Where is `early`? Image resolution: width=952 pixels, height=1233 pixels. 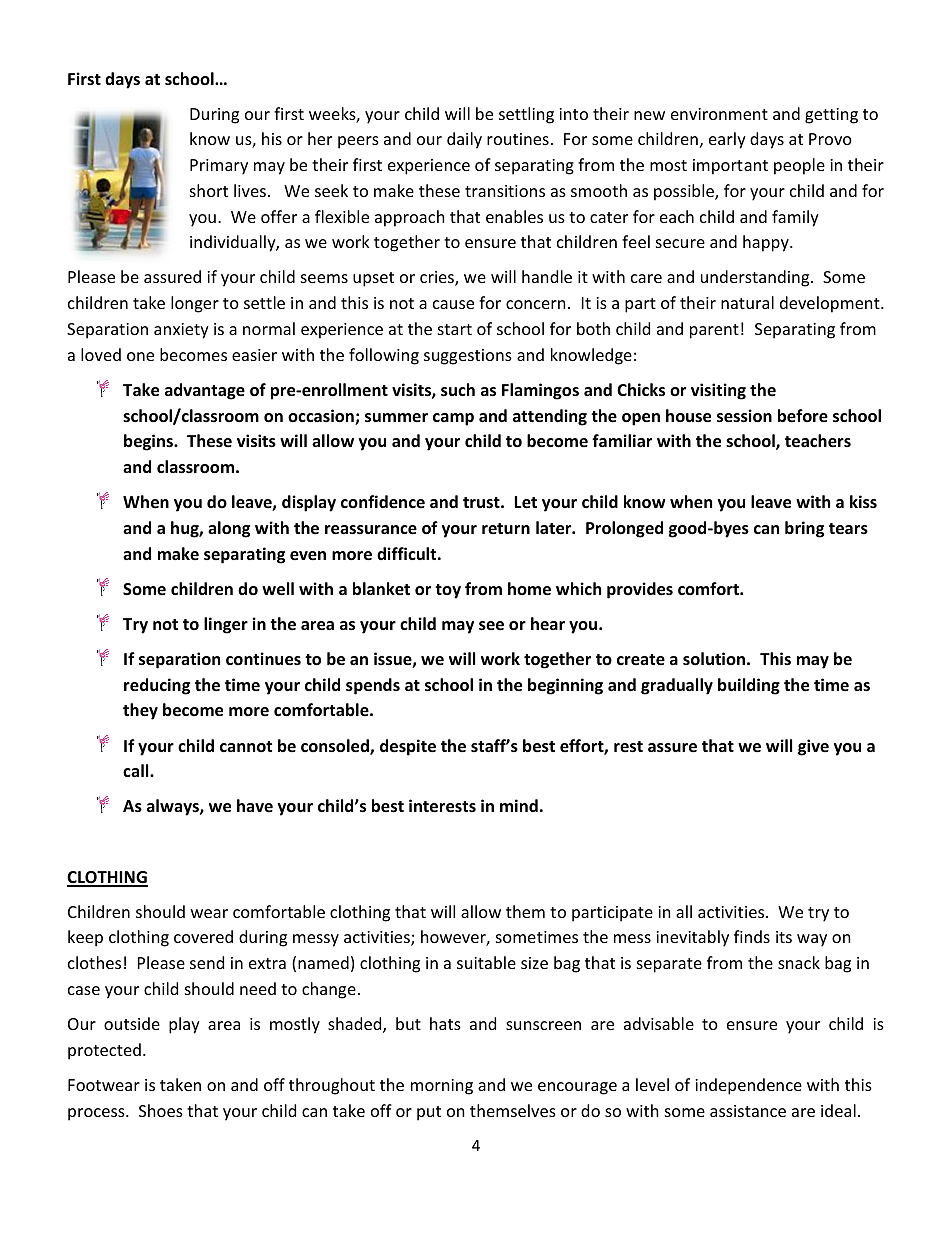 early is located at coordinates (727, 140).
